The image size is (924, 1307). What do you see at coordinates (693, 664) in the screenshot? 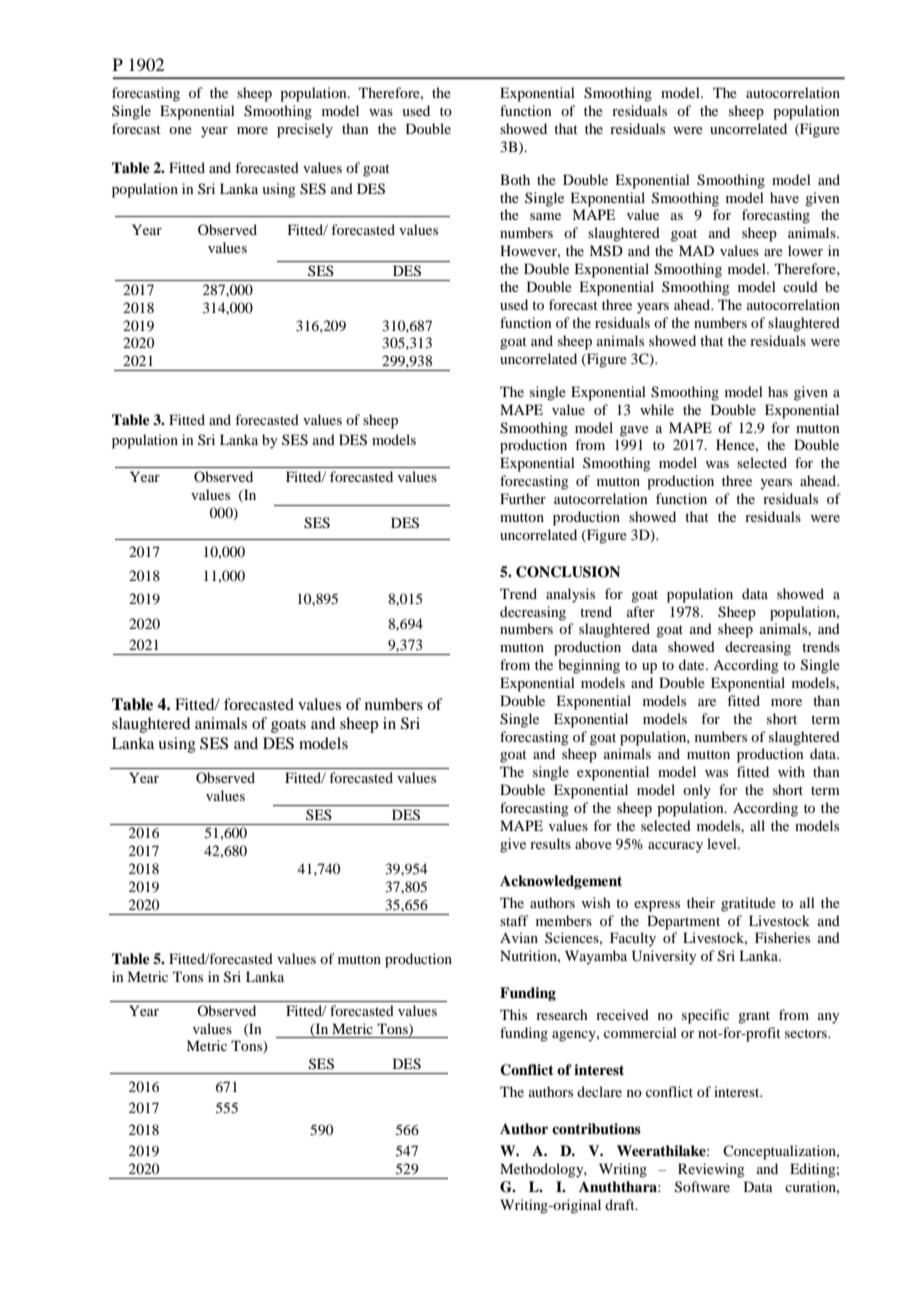
I see `date` at bounding box center [693, 664].
